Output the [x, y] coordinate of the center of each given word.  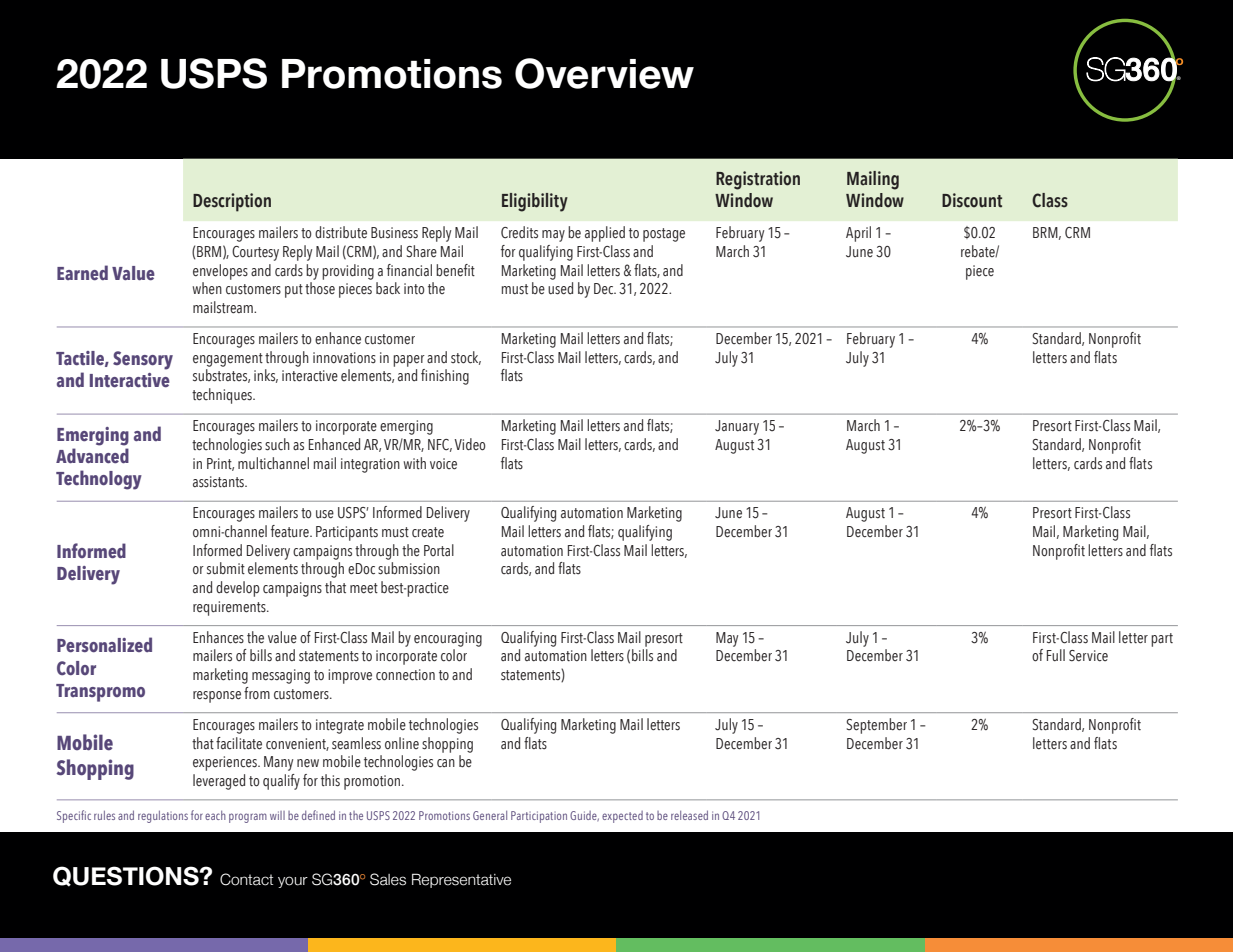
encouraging [448, 639]
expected [622, 817]
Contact [246, 879]
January [737, 427]
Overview [604, 73]
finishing [445, 377]
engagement [228, 360]
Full [1056, 655]
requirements [230, 608]
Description [232, 202]
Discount [972, 200]
